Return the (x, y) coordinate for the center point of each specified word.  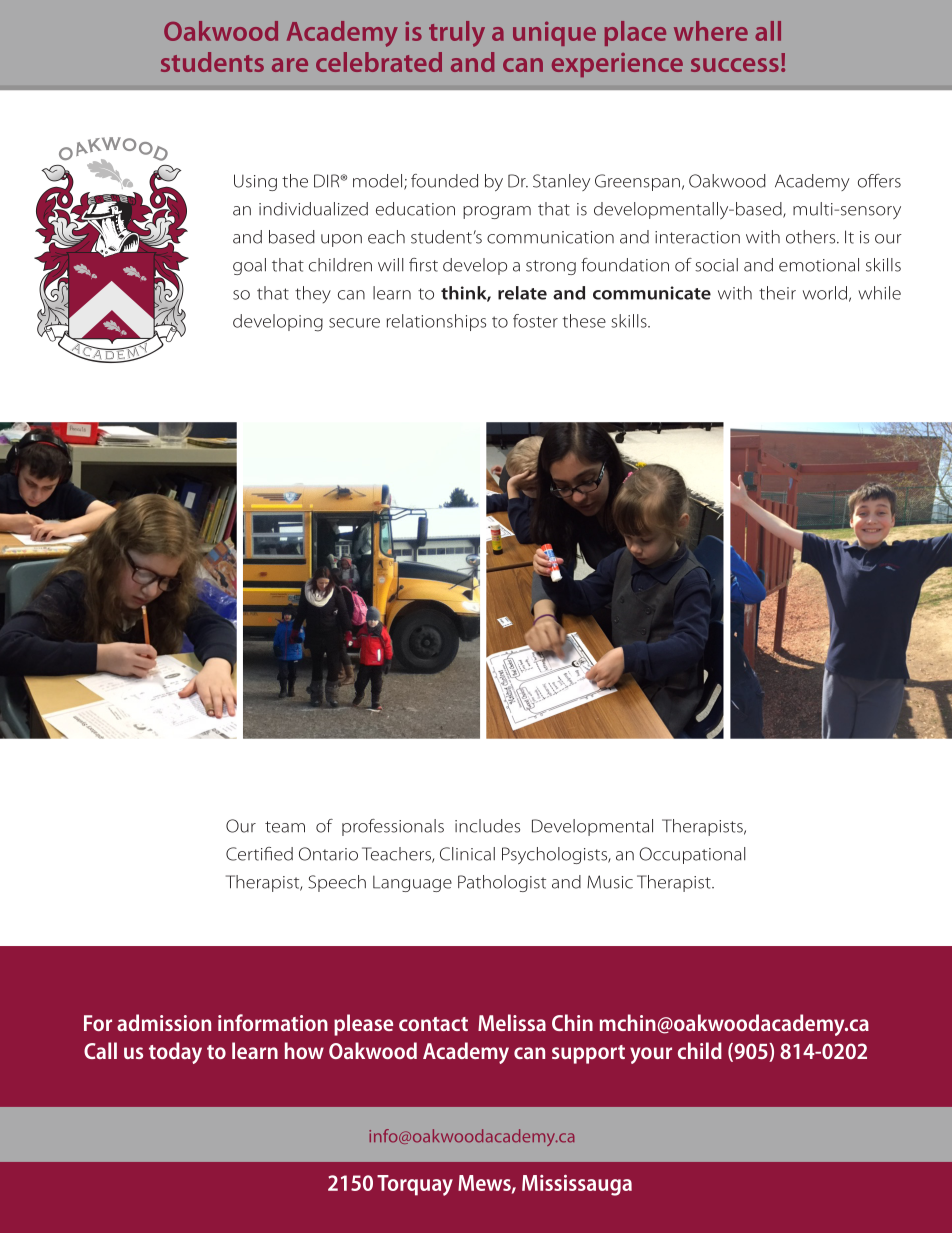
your (651, 1055)
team (285, 827)
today (175, 1053)
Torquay (415, 1185)
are (290, 65)
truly (457, 34)
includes (487, 826)
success (735, 65)
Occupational (692, 855)
